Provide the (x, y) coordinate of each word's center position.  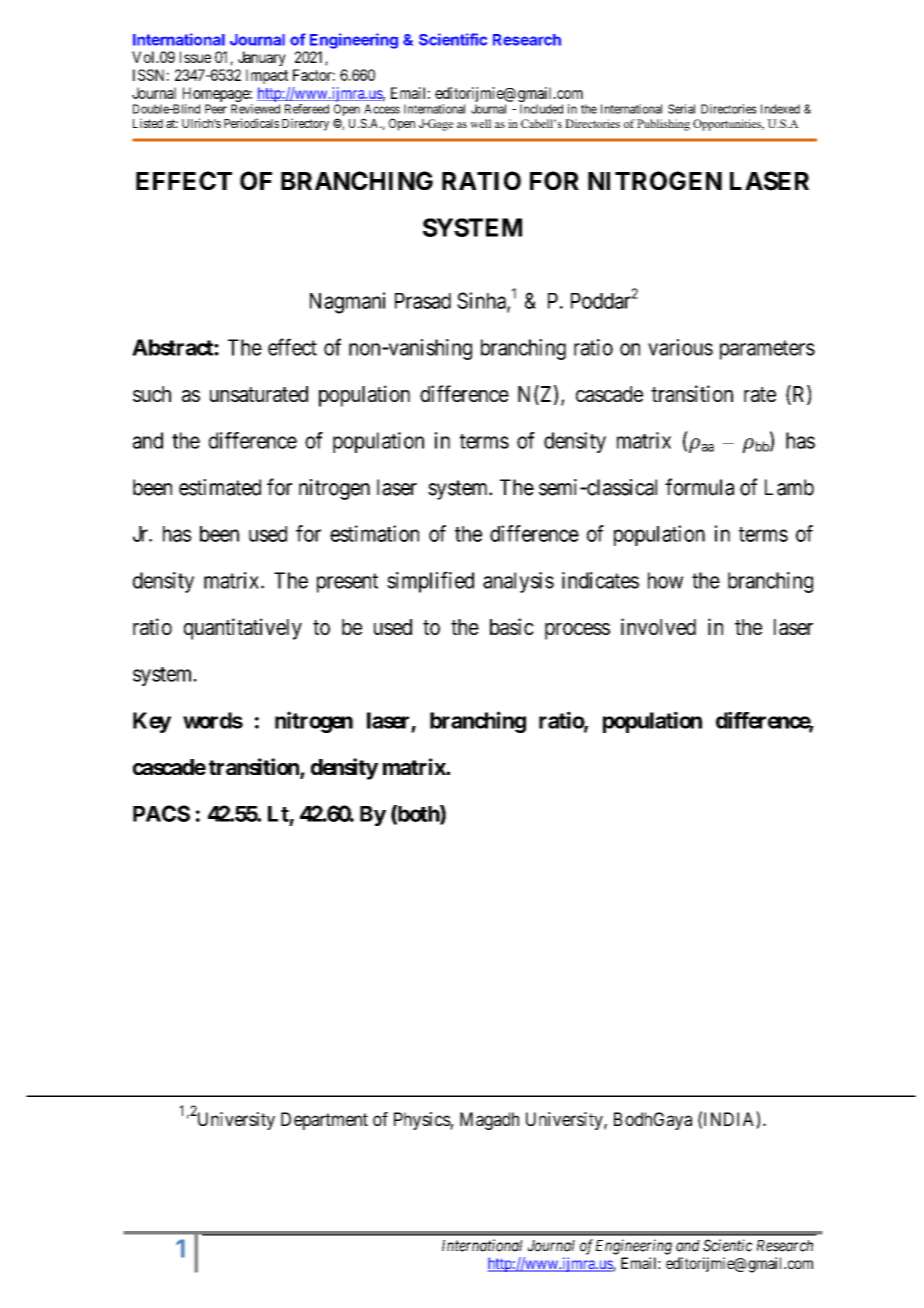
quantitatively (243, 629)
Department (324, 1121)
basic (512, 626)
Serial (681, 109)
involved (658, 626)
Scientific (453, 39)
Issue (195, 57)
